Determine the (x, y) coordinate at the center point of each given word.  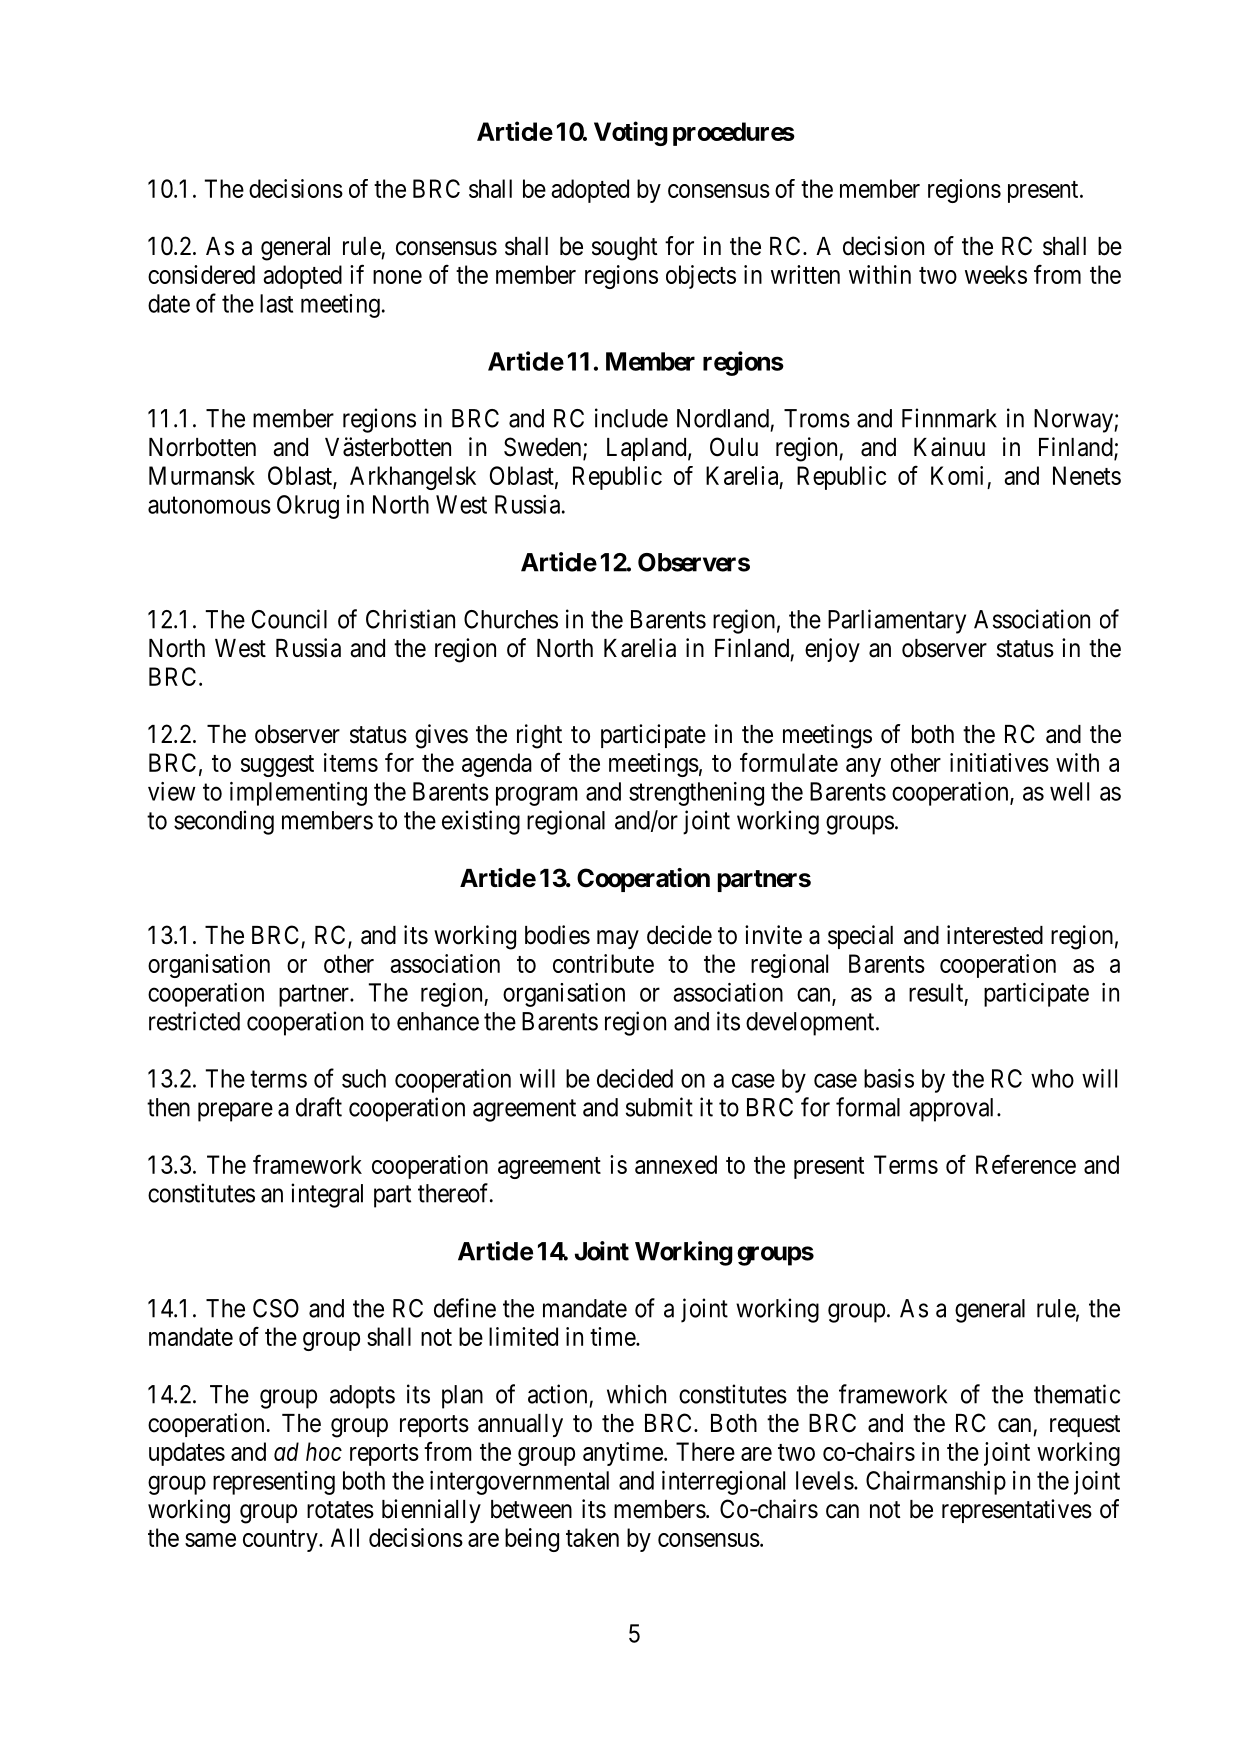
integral (327, 1195)
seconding (224, 822)
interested (995, 935)
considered (201, 274)
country (281, 1541)
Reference (1026, 1164)
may (618, 939)
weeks (996, 274)
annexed (676, 1164)
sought (625, 249)
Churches (511, 619)
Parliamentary (897, 621)
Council (289, 619)
